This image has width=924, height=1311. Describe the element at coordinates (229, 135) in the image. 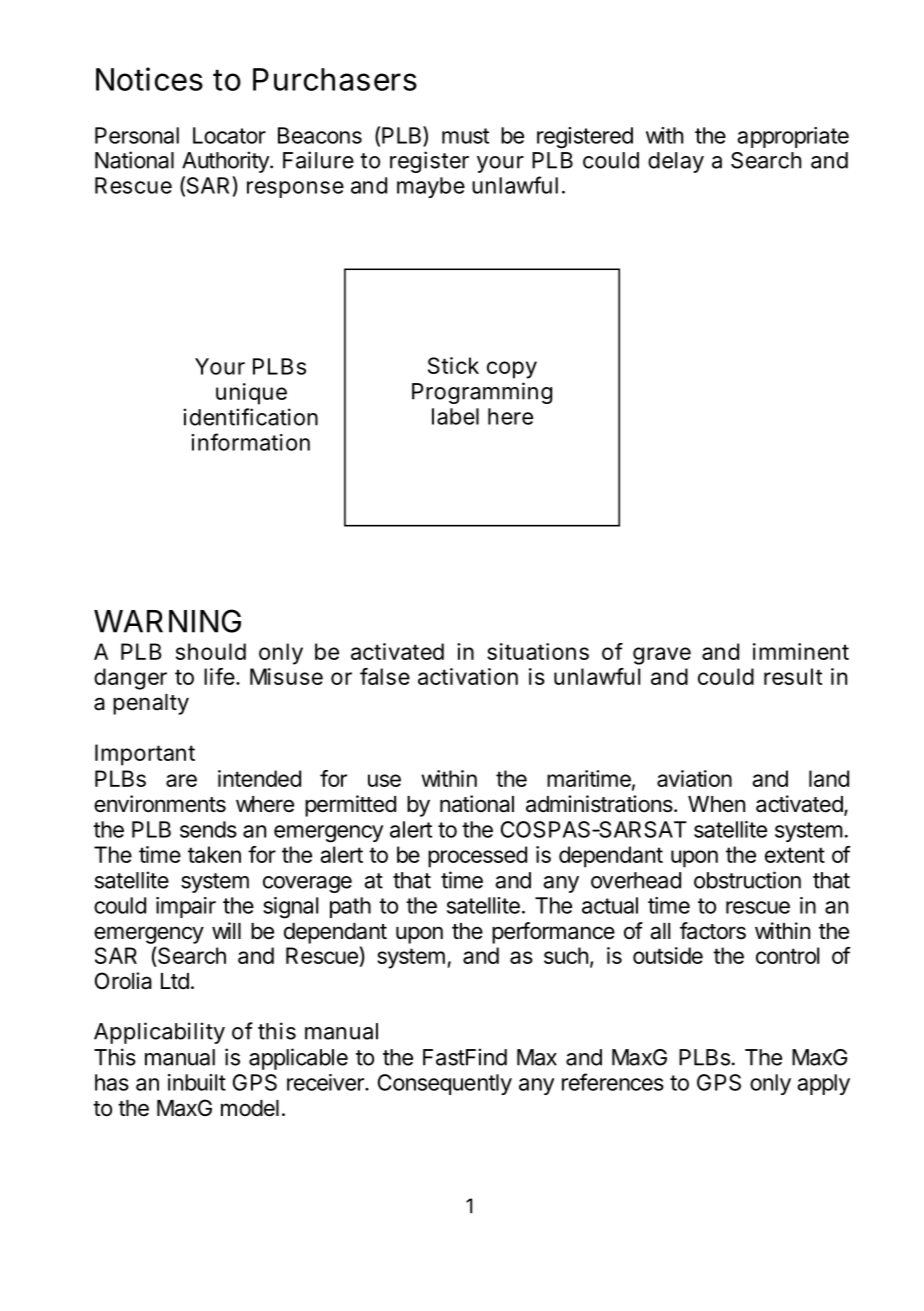

I see `Locator` at that location.
